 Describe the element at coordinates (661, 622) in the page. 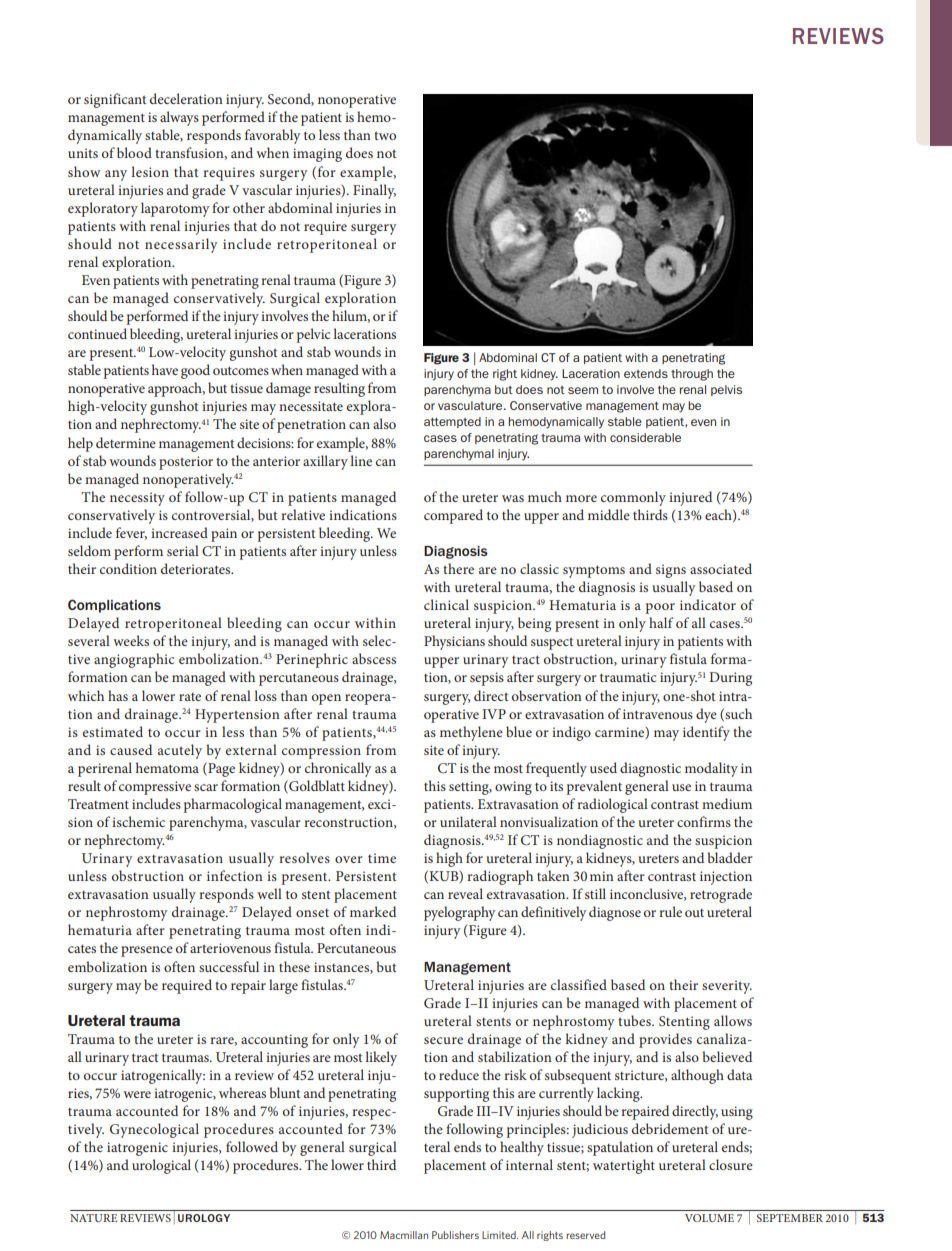

I see `half` at that location.
